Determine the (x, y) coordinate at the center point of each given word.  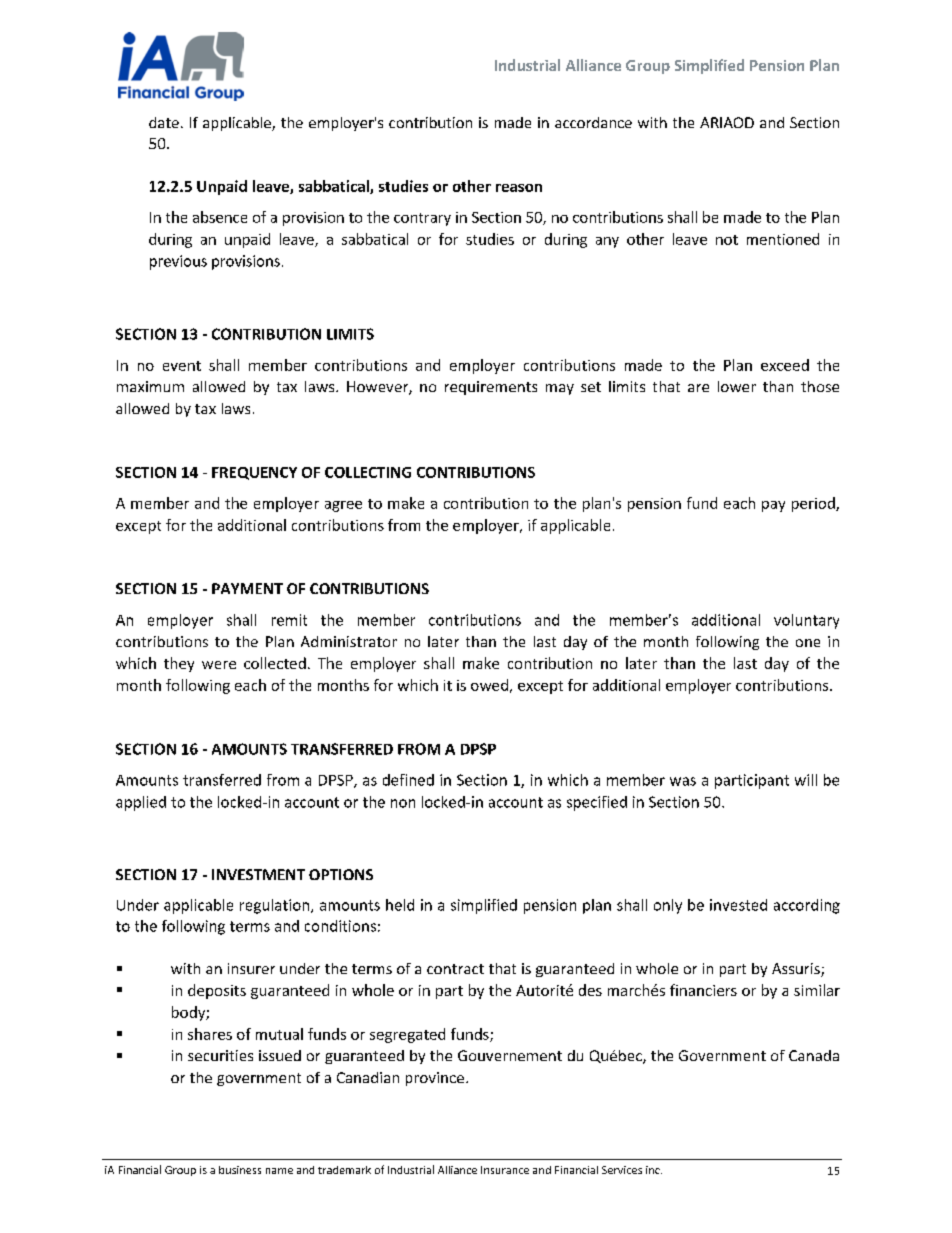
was (683, 781)
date (164, 122)
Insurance (505, 1170)
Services (622, 1170)
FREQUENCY (254, 473)
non (403, 803)
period (814, 504)
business (240, 1170)
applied (141, 803)
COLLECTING (368, 472)
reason (519, 188)
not (727, 240)
